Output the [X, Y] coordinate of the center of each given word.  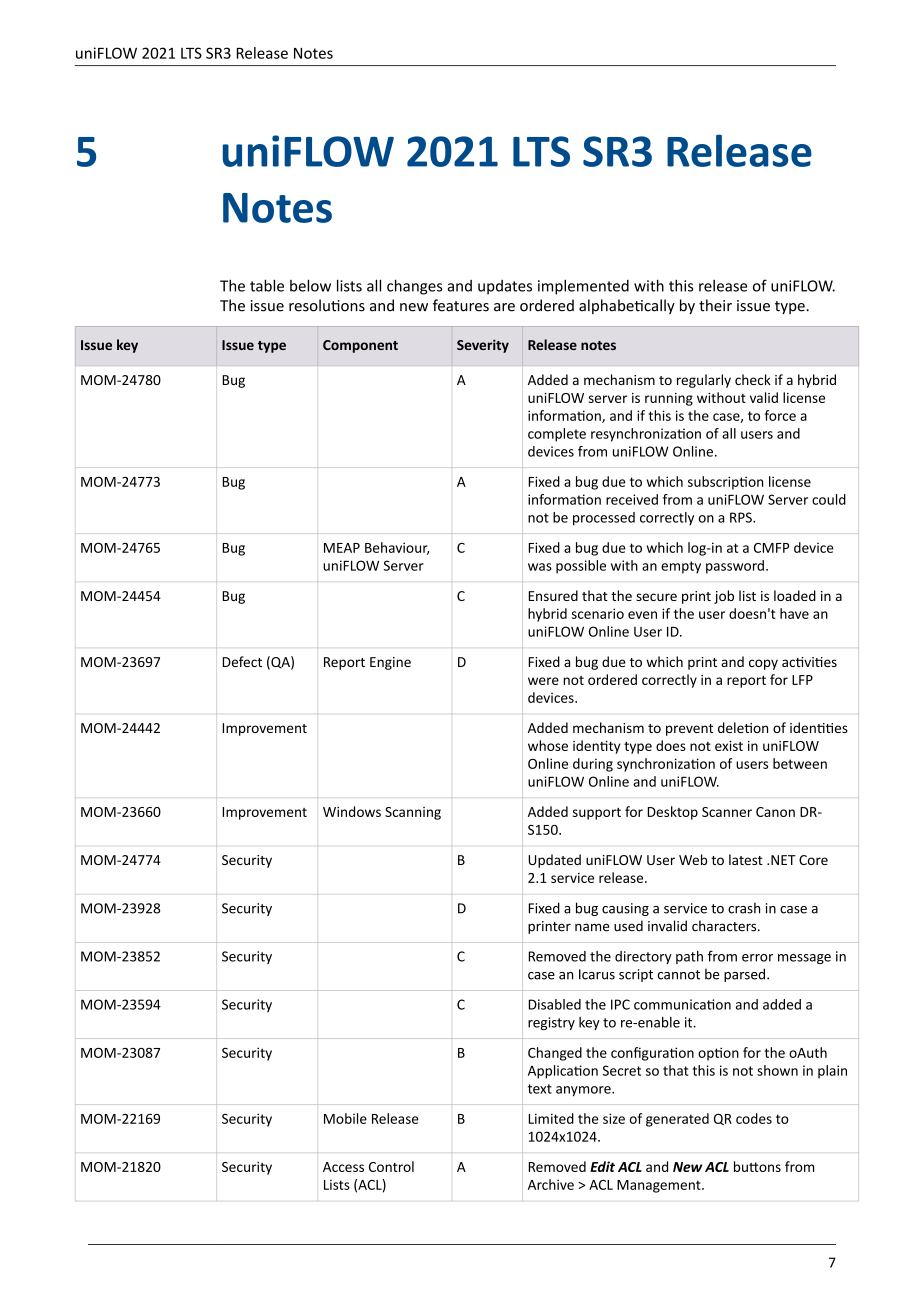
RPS [742, 517]
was [540, 567]
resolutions [327, 305]
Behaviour [397, 548]
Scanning [413, 813]
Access [343, 1167]
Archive [551, 1184]
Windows [352, 811]
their [715, 305]
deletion [743, 727]
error [757, 958]
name [592, 927]
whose [548, 745]
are [504, 307]
